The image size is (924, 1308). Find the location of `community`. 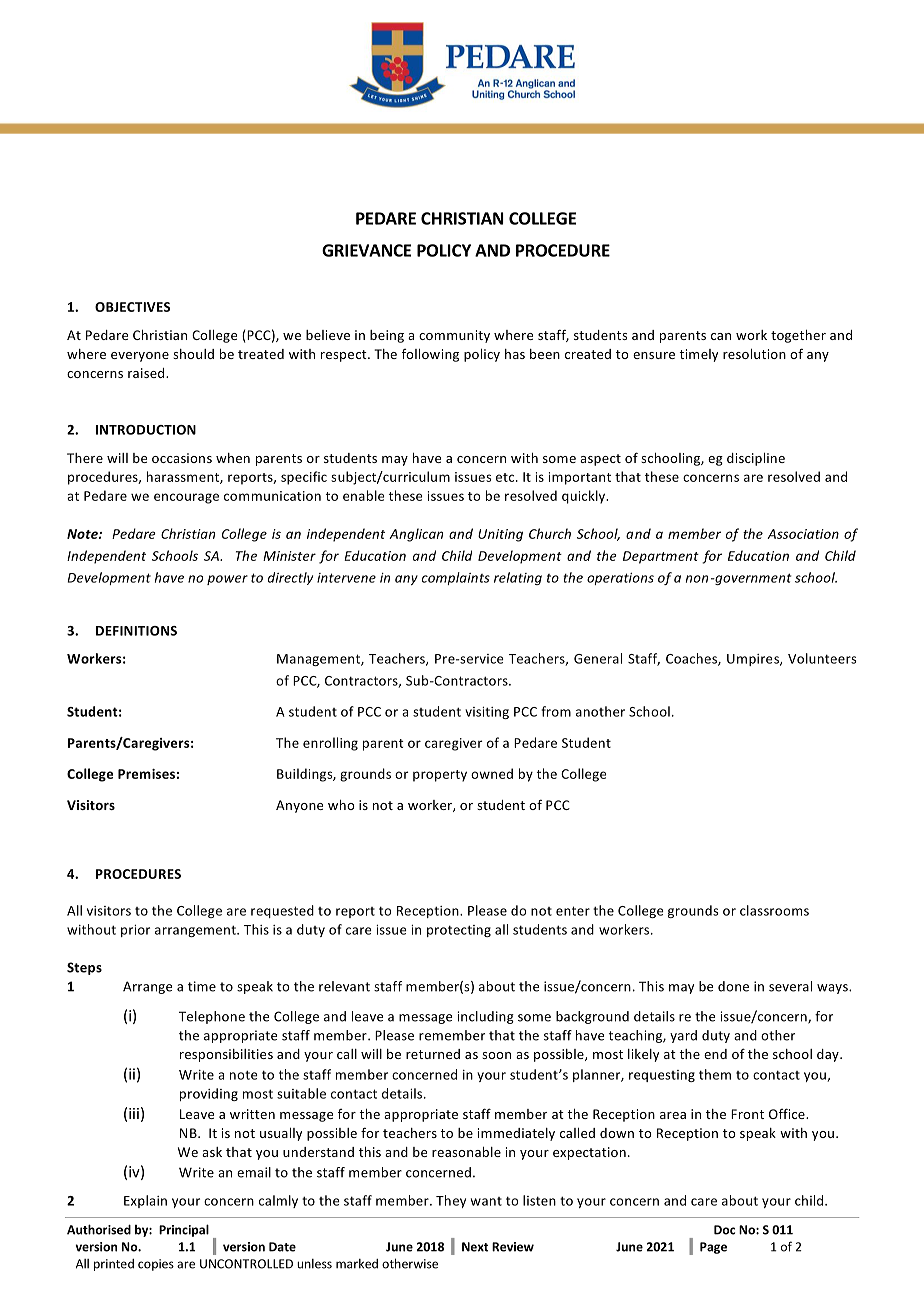

community is located at coordinates (454, 336).
